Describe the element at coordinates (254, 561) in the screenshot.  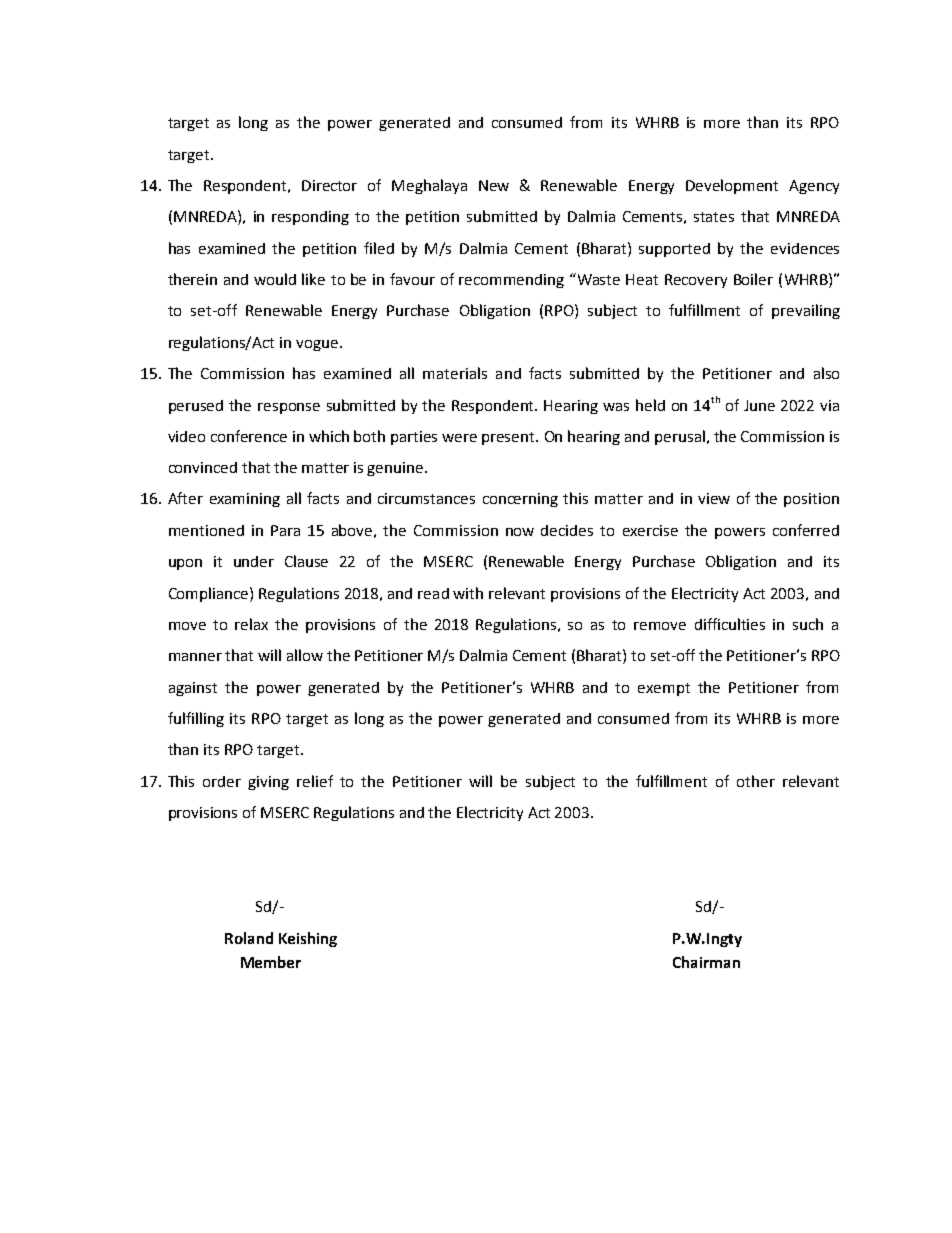
I see `under` at that location.
